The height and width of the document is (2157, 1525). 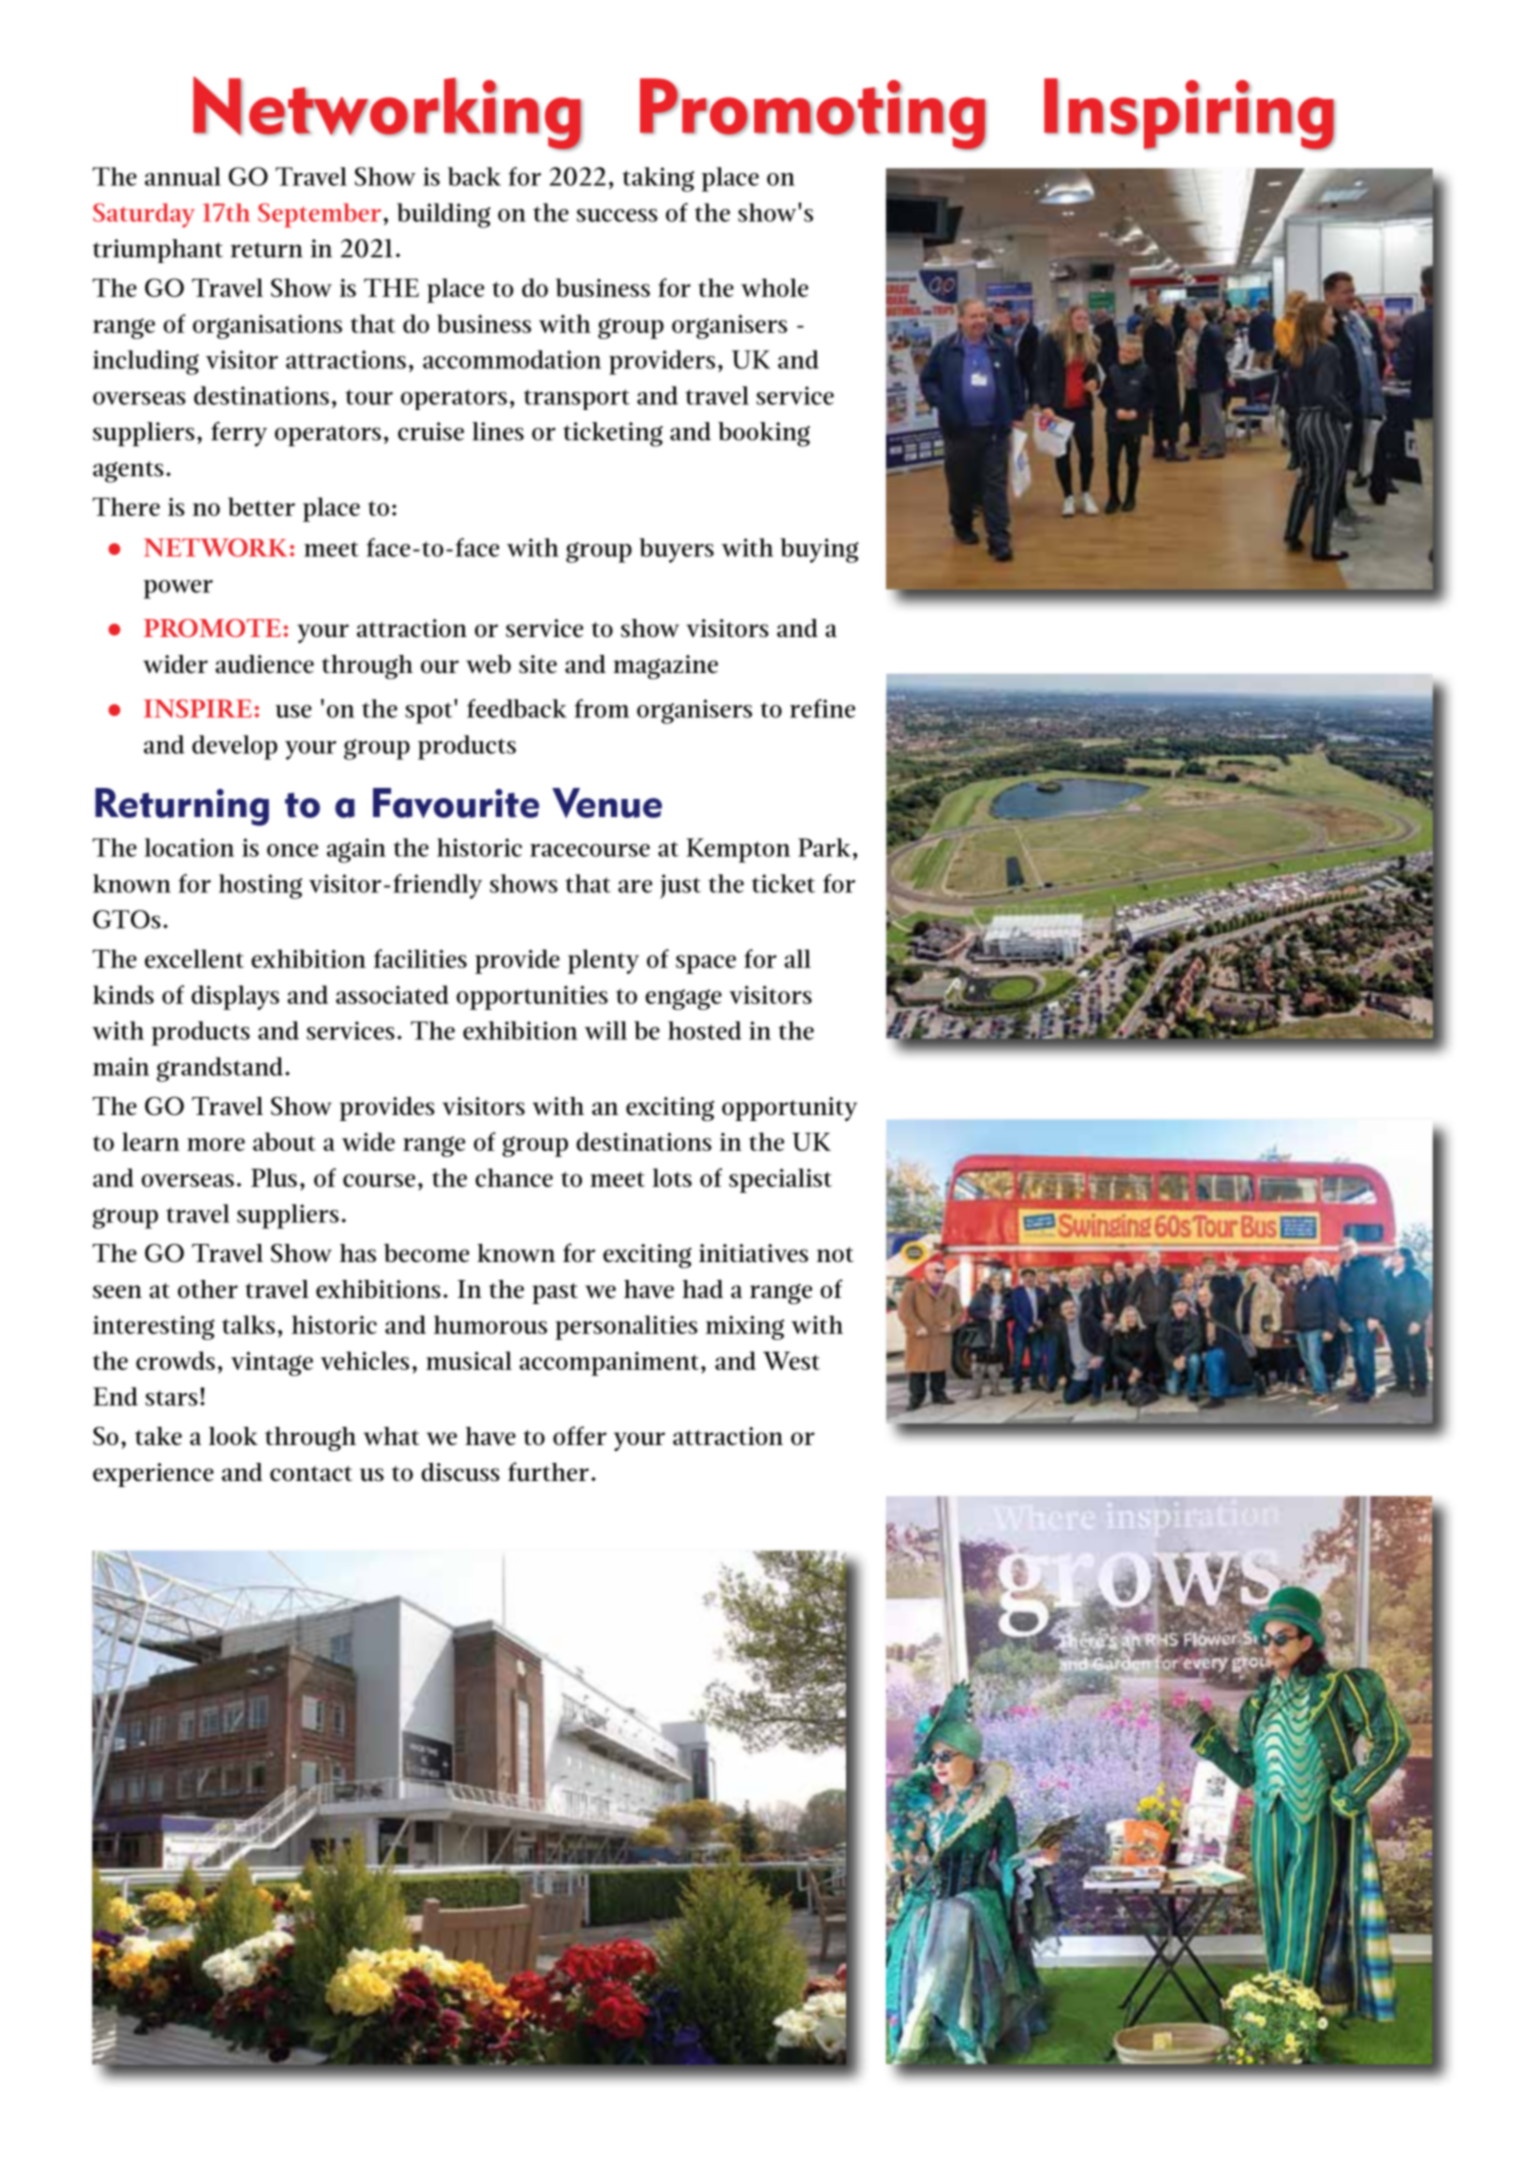 What do you see at coordinates (658, 179) in the document?
I see `taking` at bounding box center [658, 179].
